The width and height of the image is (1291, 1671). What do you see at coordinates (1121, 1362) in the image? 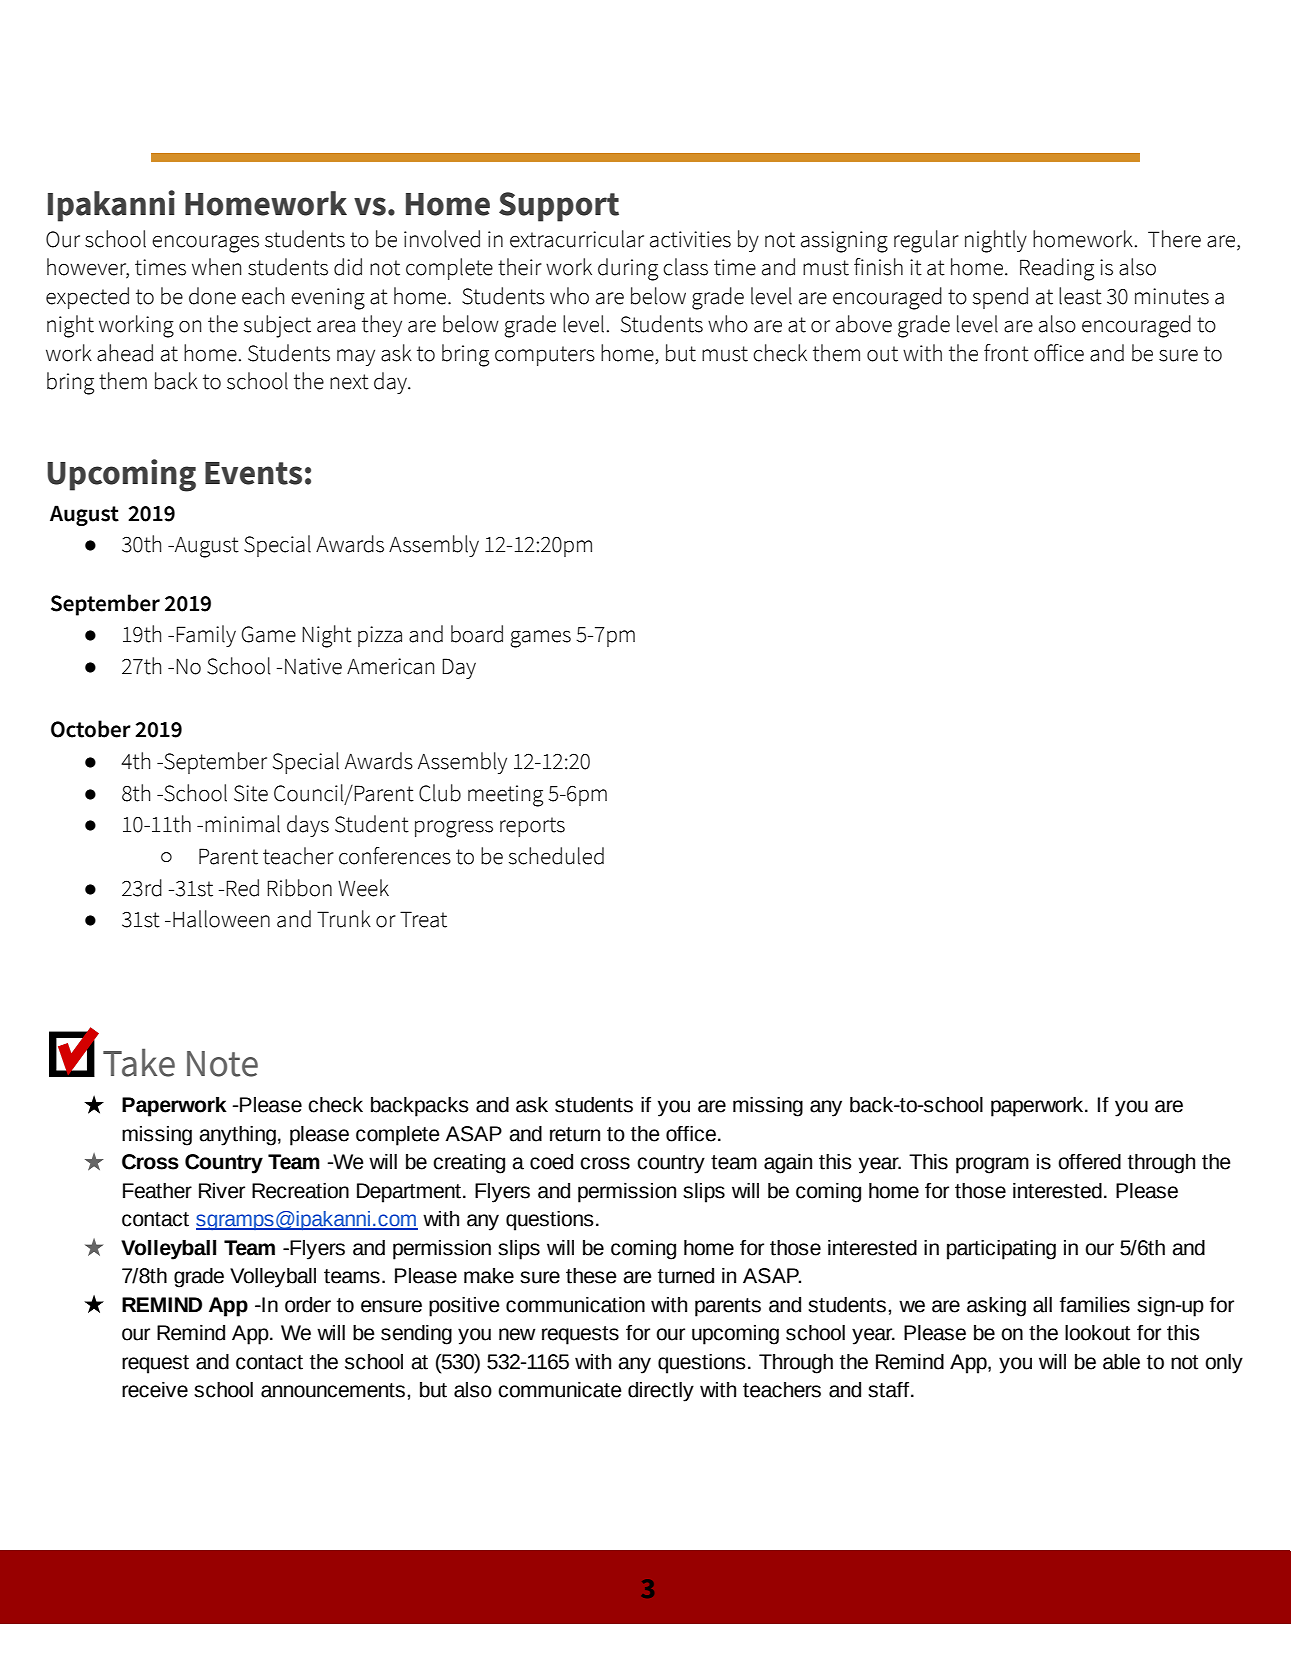
I see `able` at bounding box center [1121, 1362].
